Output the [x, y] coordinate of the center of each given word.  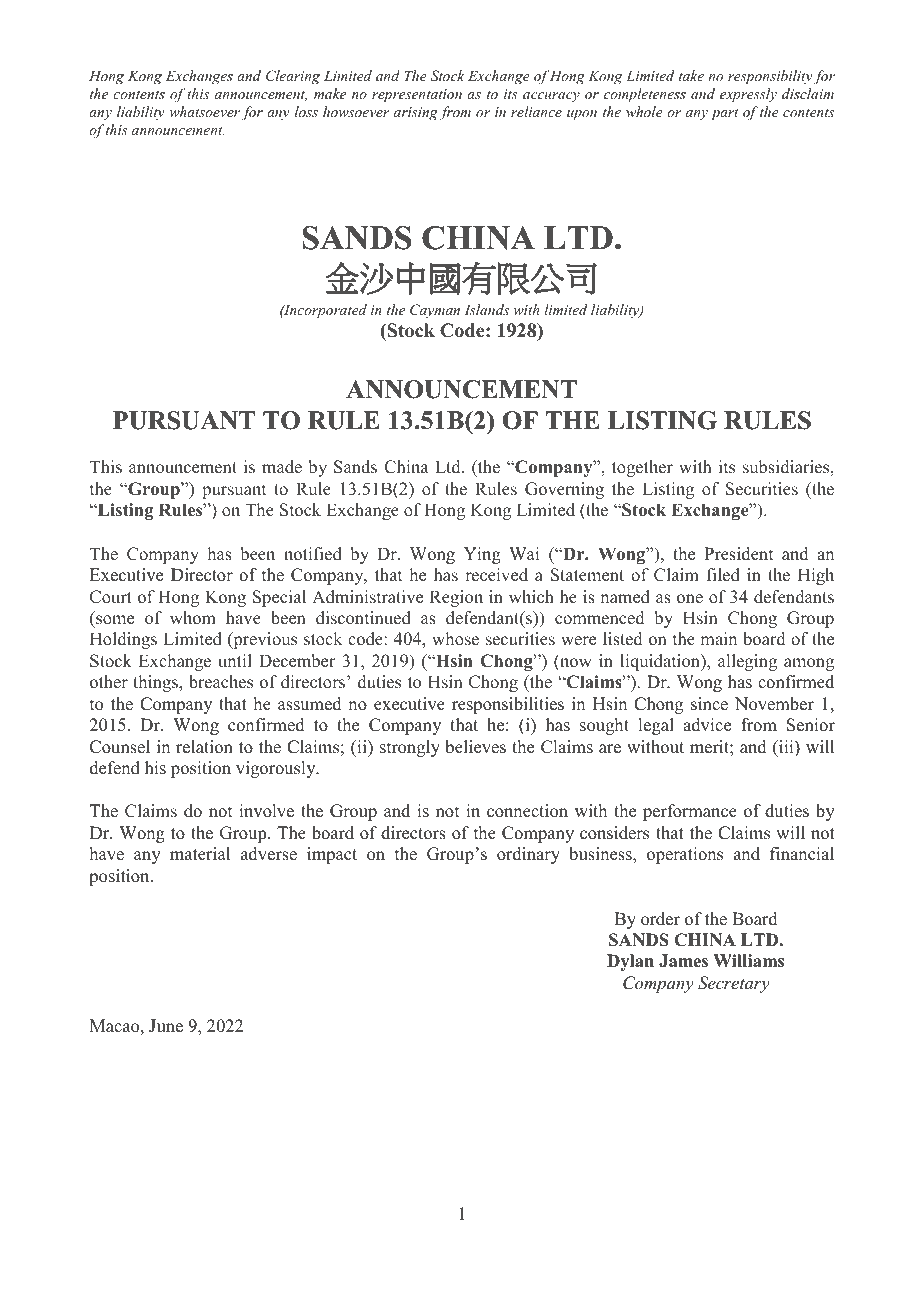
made [282, 467]
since [709, 704]
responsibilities [508, 705]
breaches [221, 682]
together [642, 468]
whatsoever [205, 111]
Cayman [435, 311]
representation [417, 96]
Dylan [630, 962]
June [166, 1026]
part [725, 114]
